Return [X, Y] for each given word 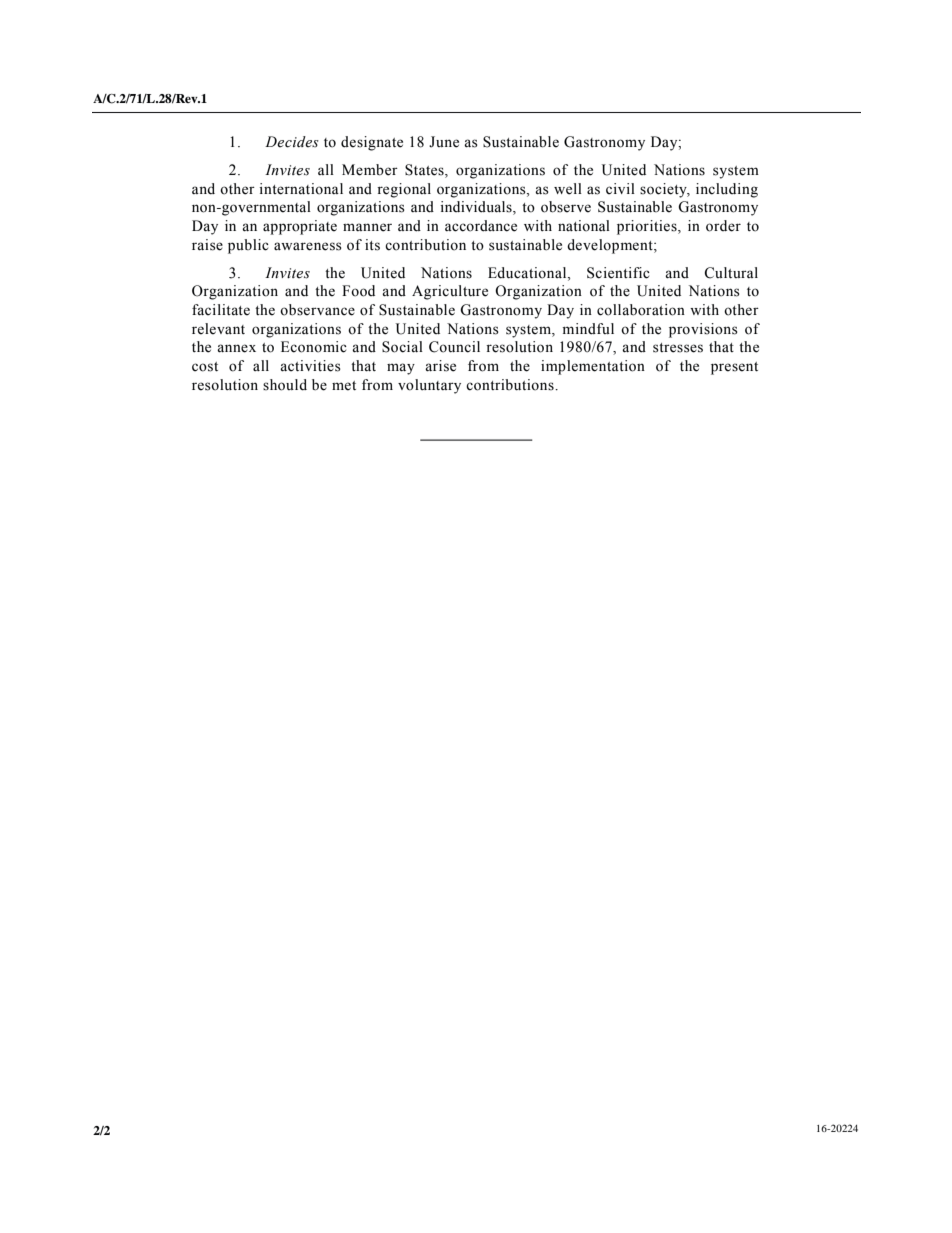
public [248, 246]
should [285, 385]
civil [620, 189]
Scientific [618, 273]
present [734, 368]
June [444, 142]
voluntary [429, 386]
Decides [292, 142]
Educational [528, 273]
